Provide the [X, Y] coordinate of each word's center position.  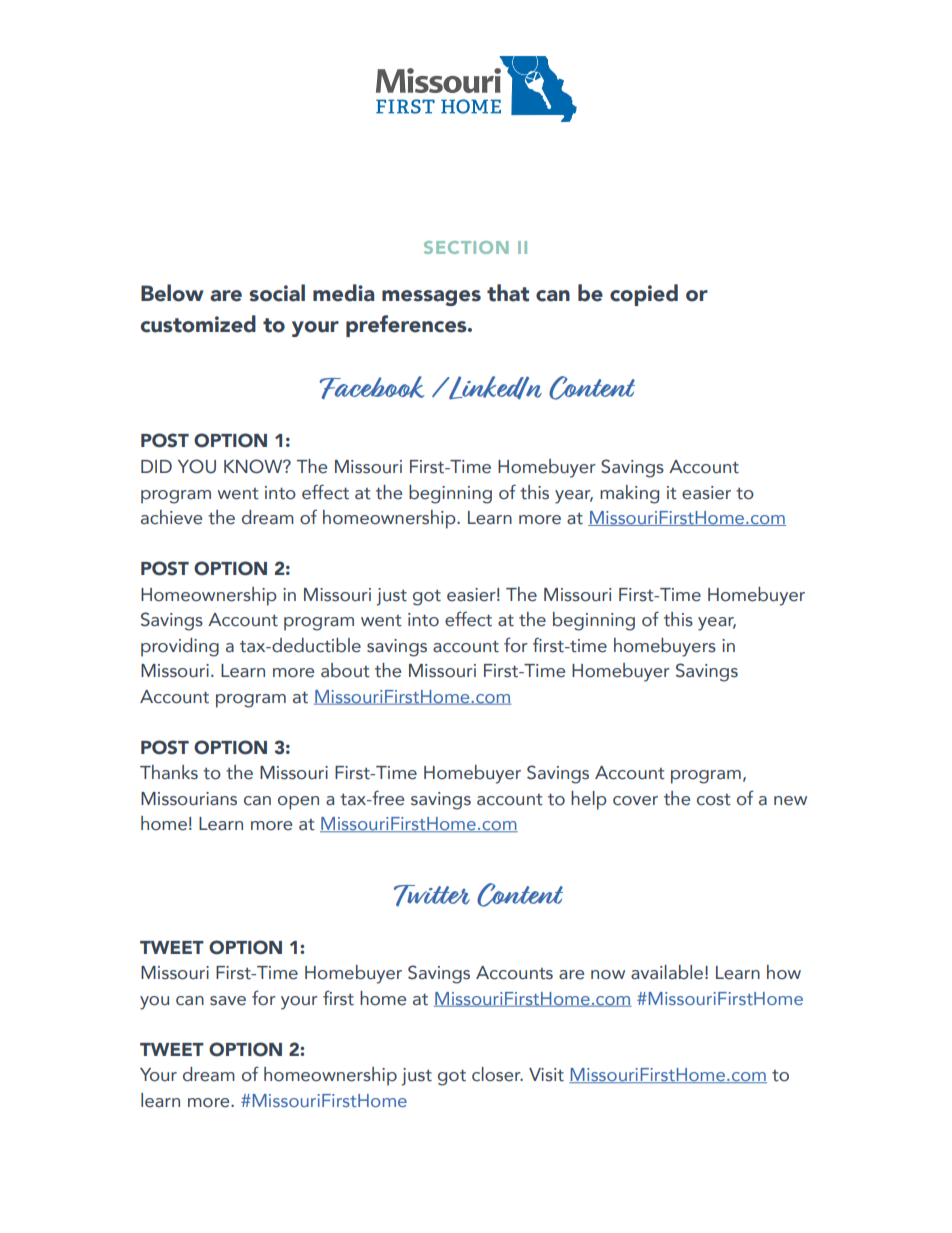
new [790, 801]
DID [156, 466]
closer [497, 1074]
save [228, 1001]
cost [714, 800]
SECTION [466, 247]
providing [180, 647]
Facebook [372, 387]
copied [644, 295]
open [298, 803]
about [345, 670]
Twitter [432, 895]
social [277, 293]
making [629, 494]
